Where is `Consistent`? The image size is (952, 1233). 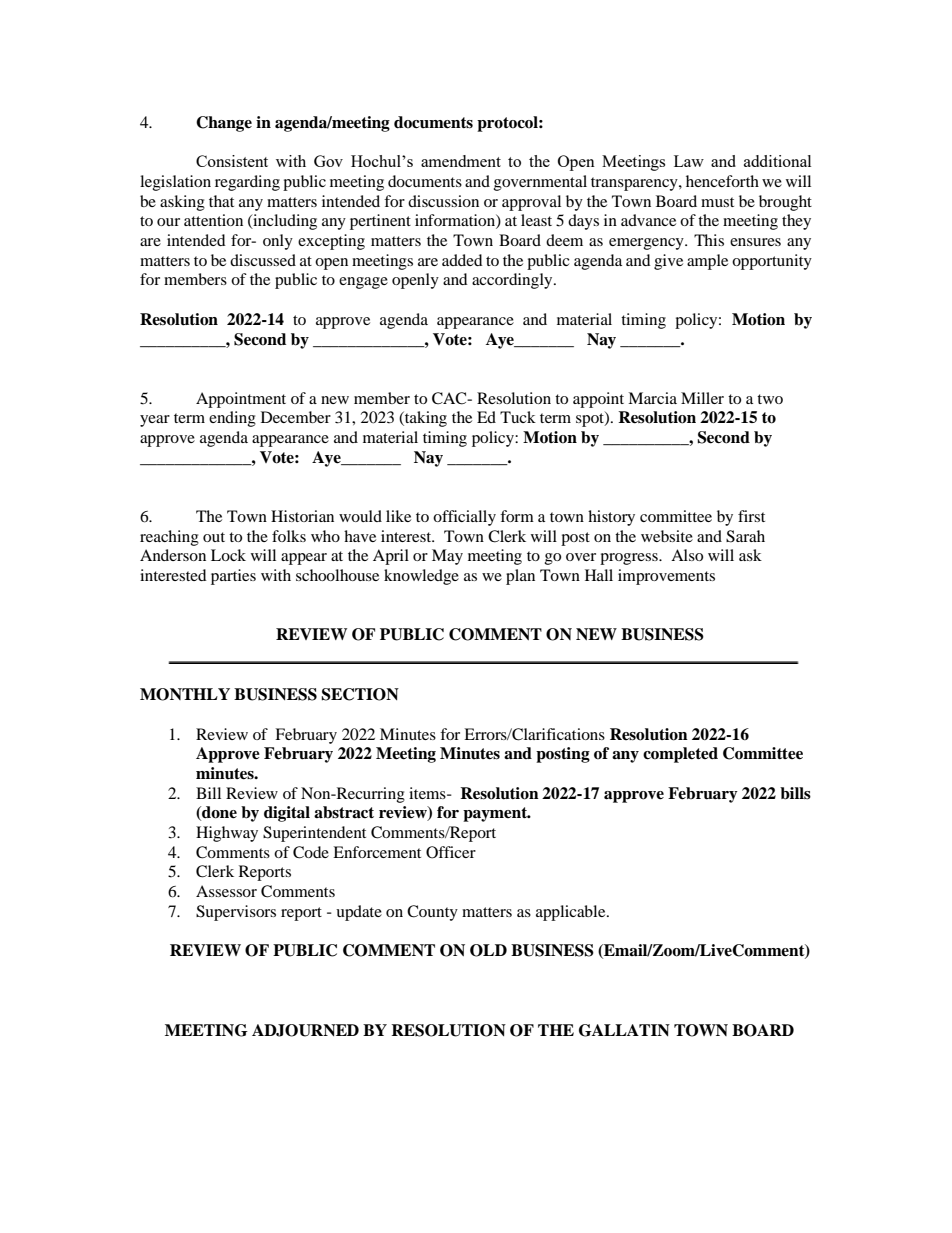 Consistent is located at coordinates (232, 161).
